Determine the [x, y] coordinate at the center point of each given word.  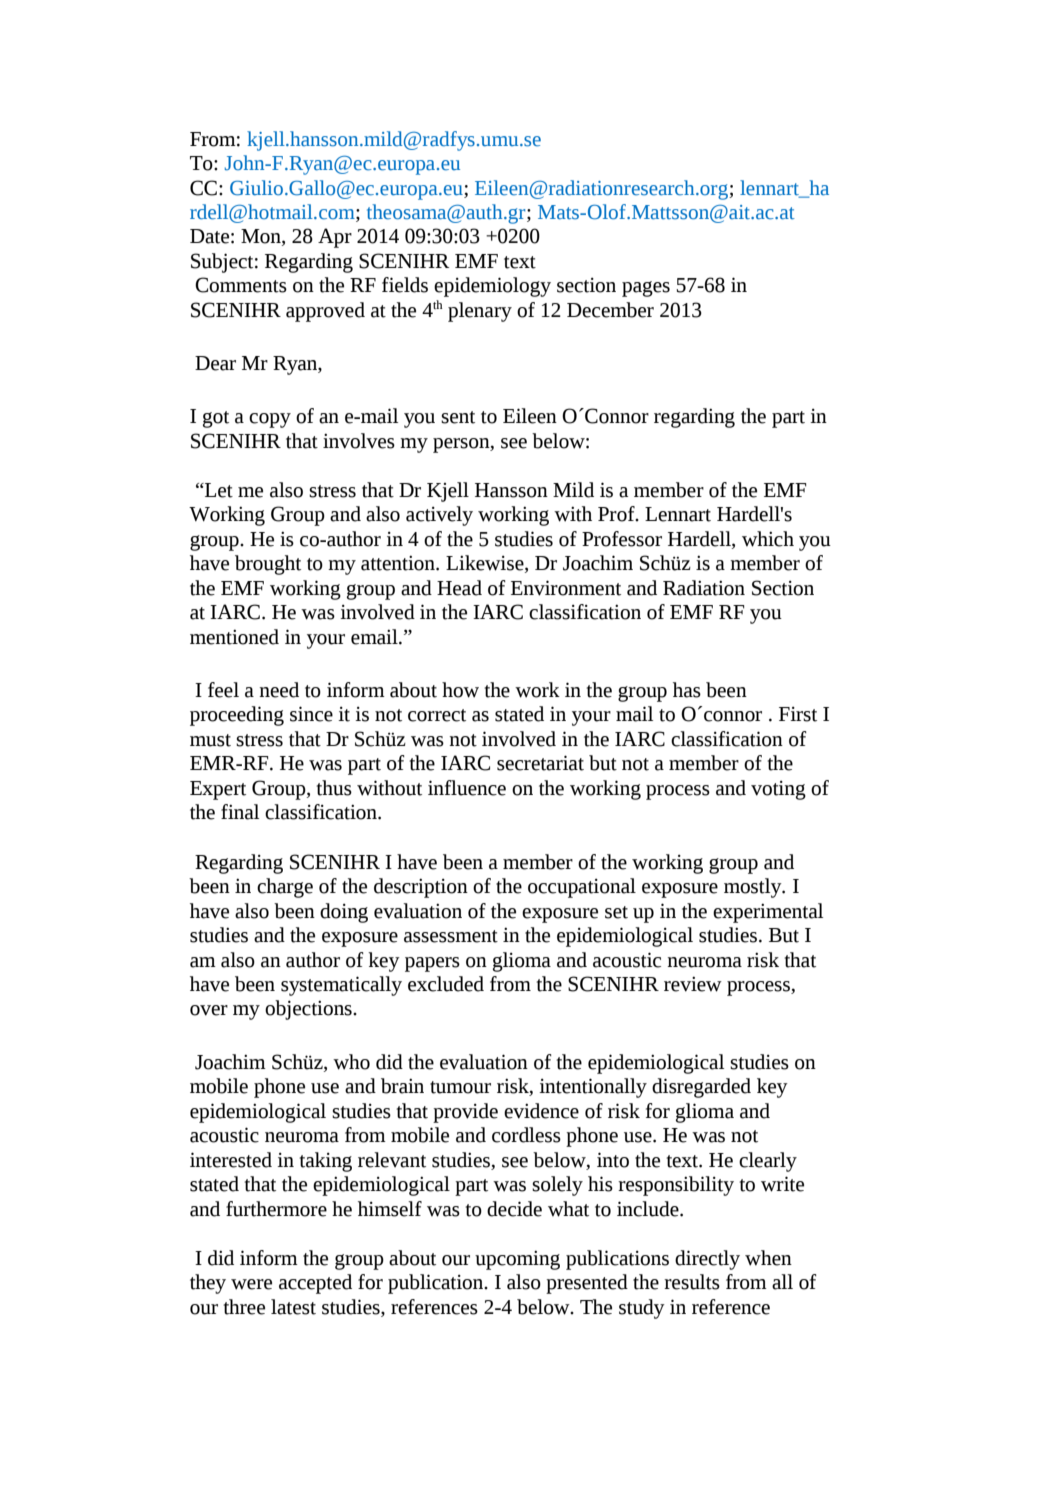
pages [646, 289]
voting [778, 790]
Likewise [486, 564]
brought [268, 565]
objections [309, 1010]
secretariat [540, 763]
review [693, 984]
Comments [241, 285]
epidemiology [492, 287]
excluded [446, 984]
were [251, 1284]
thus [334, 788]
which [768, 539]
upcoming [517, 1260]
